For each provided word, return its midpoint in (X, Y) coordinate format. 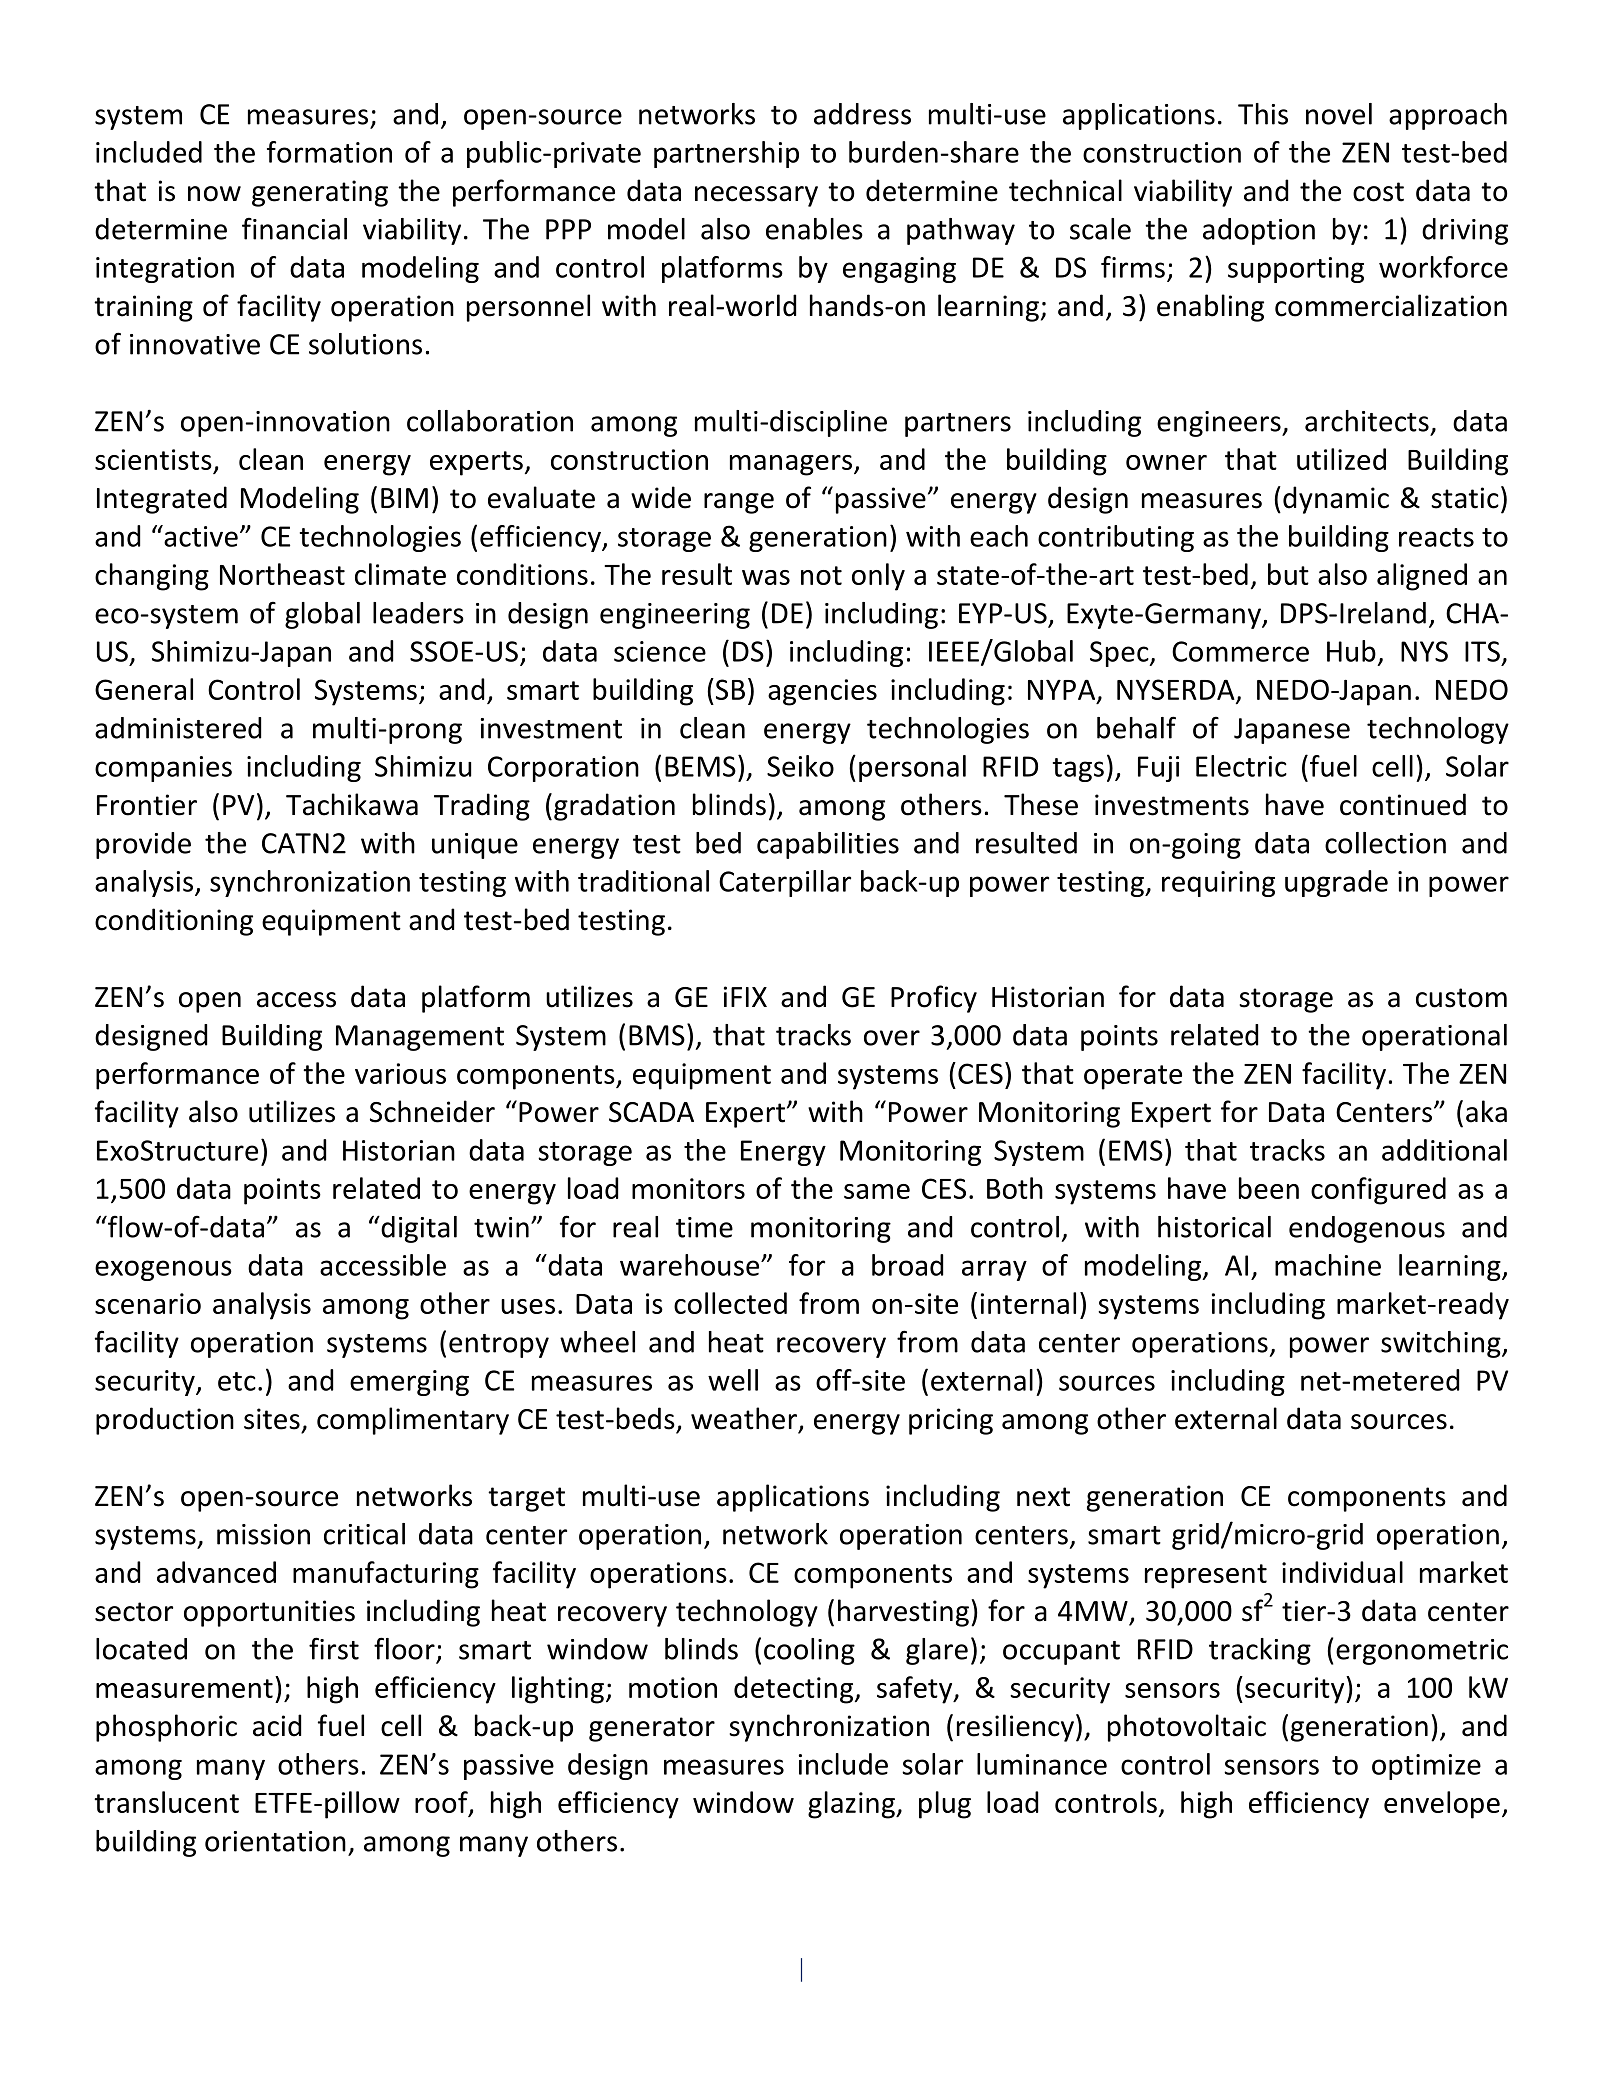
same (877, 1191)
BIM (404, 498)
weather (744, 1418)
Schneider (432, 1111)
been (1269, 1188)
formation (329, 152)
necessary (756, 196)
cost (1378, 192)
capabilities (828, 845)
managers (792, 465)
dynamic (1336, 500)
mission (263, 1534)
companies (163, 769)
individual (1342, 1572)
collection (1385, 843)
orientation (275, 1841)
